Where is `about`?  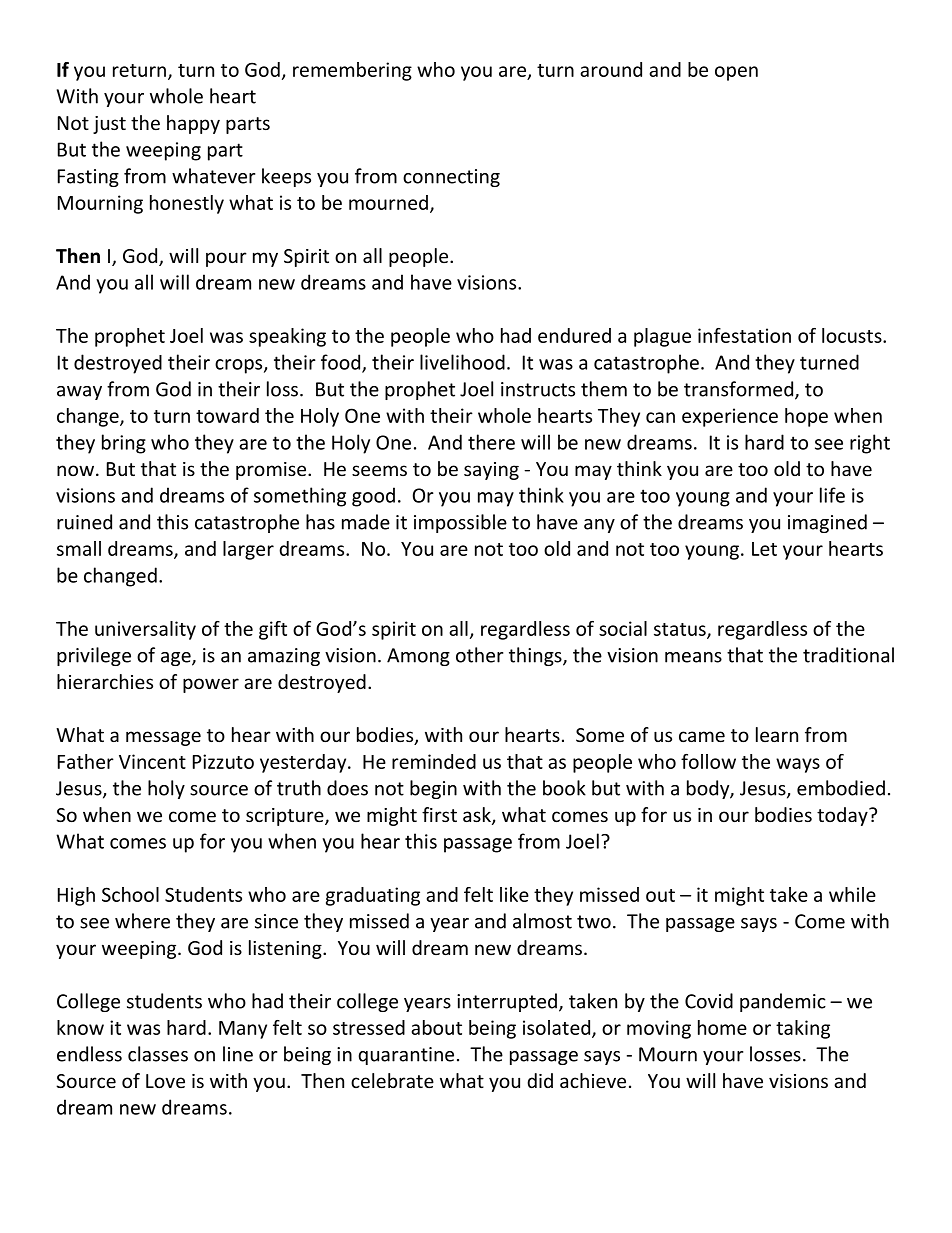
about is located at coordinates (436, 1027).
